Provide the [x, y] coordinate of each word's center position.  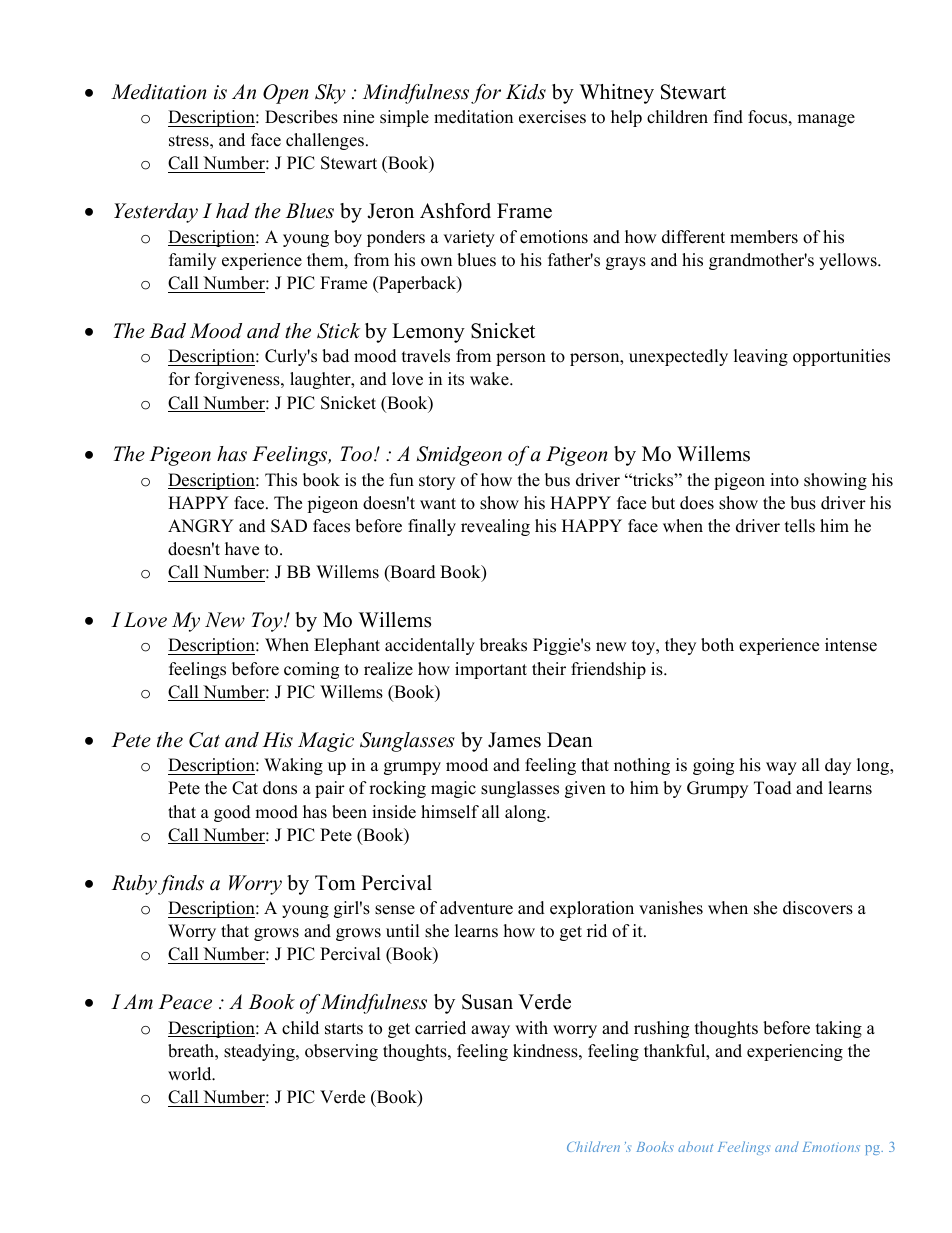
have [242, 549]
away [490, 1031]
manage [826, 120]
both [717, 645]
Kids [526, 92]
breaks [503, 645]
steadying [260, 1052]
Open [285, 94]
